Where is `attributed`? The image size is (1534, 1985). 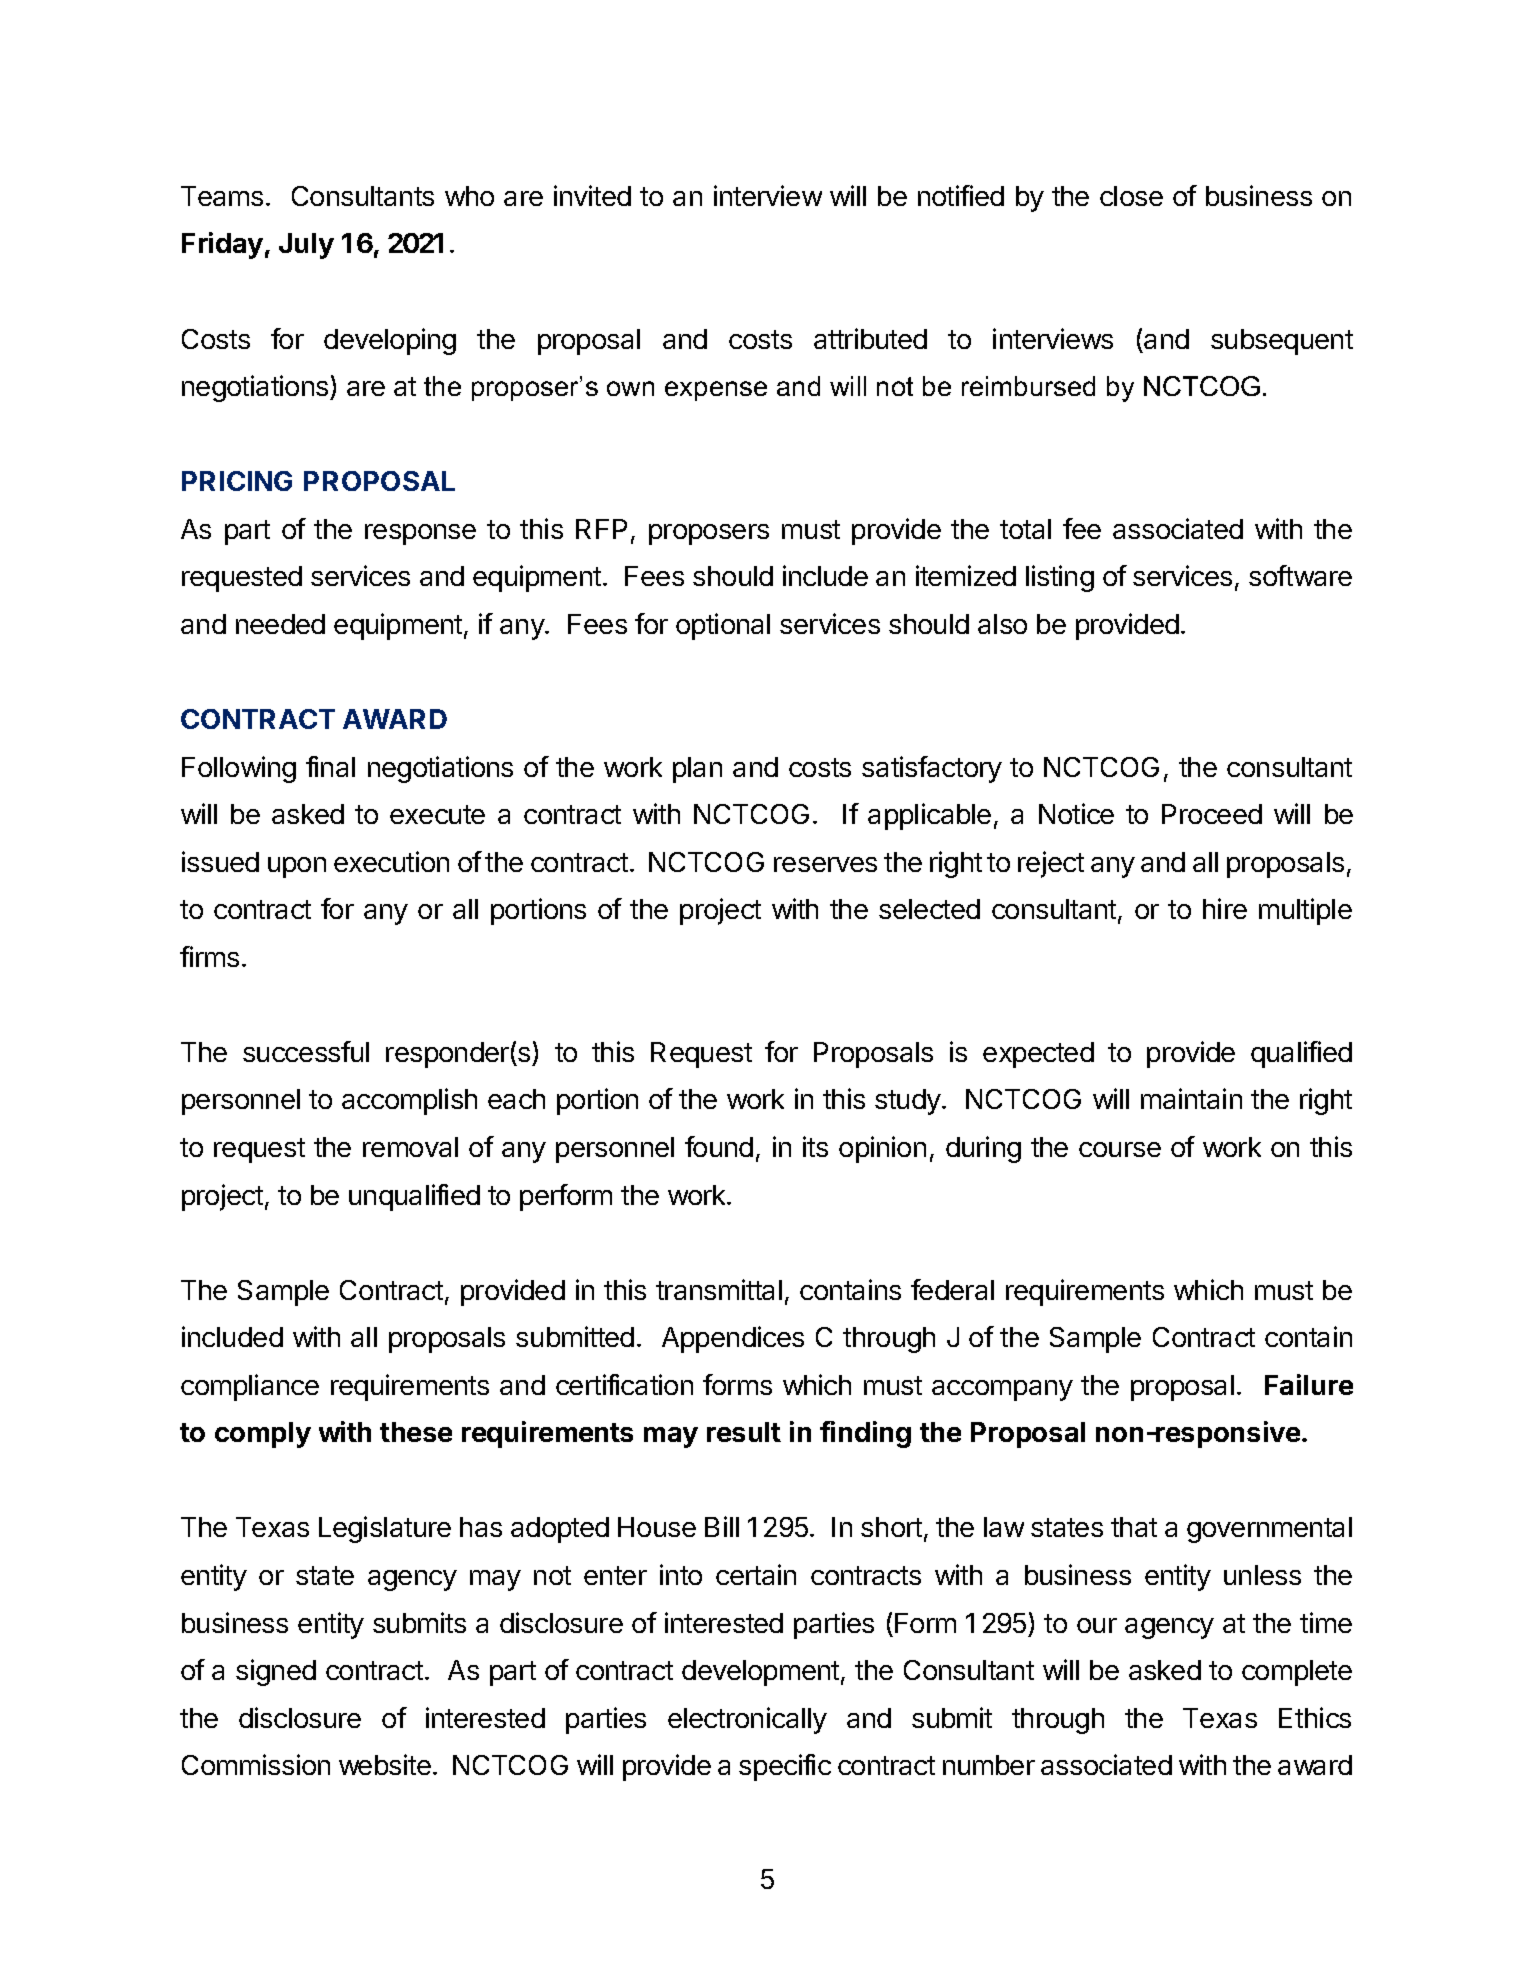
attributed is located at coordinates (870, 338).
